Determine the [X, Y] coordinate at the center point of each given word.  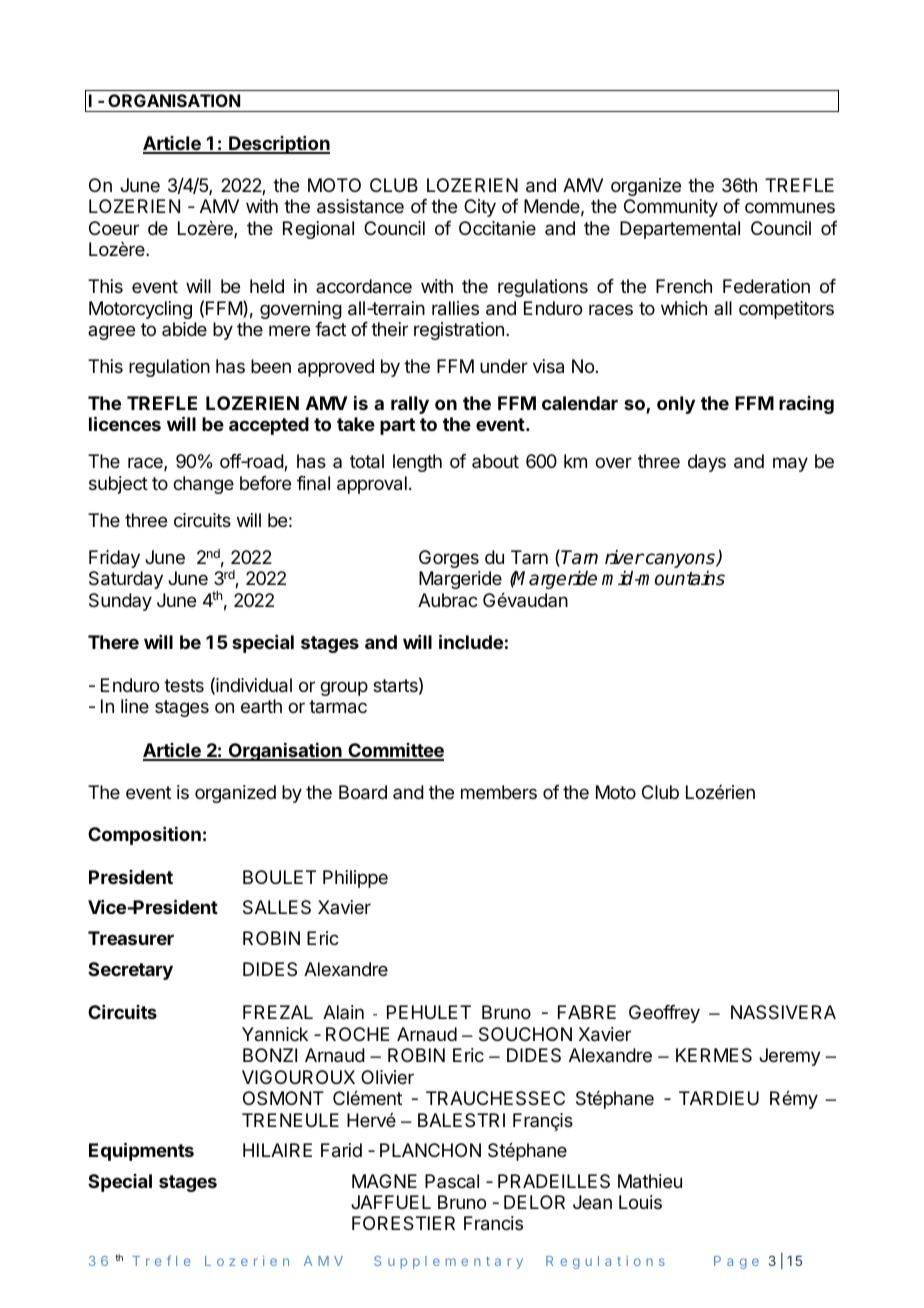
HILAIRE [277, 1150]
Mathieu [650, 1181]
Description [278, 145]
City [480, 208]
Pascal [452, 1181]
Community [671, 208]
